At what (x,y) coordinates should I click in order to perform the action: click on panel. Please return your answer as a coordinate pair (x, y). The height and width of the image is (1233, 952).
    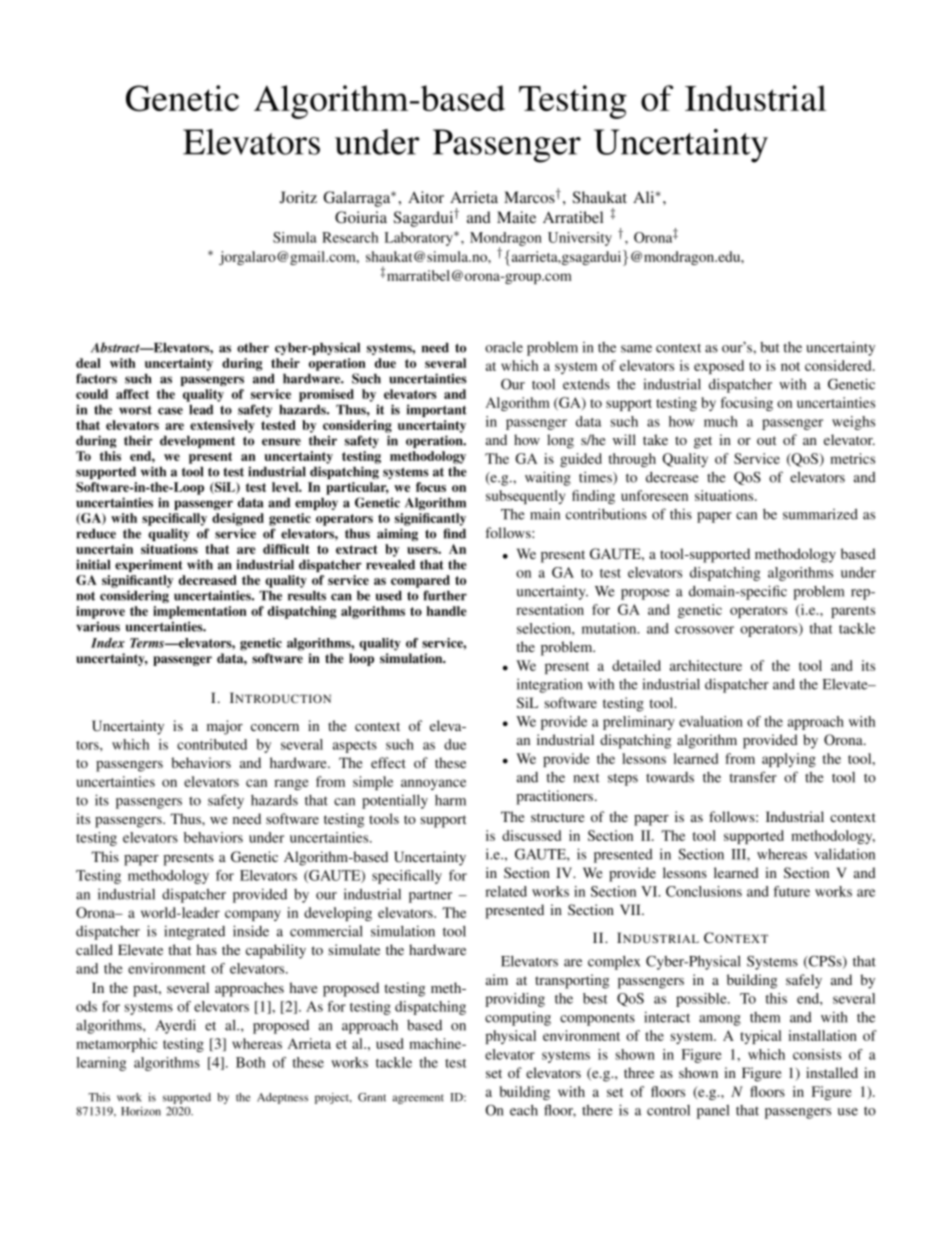
    Looking at the image, I should click on (713, 1112).
